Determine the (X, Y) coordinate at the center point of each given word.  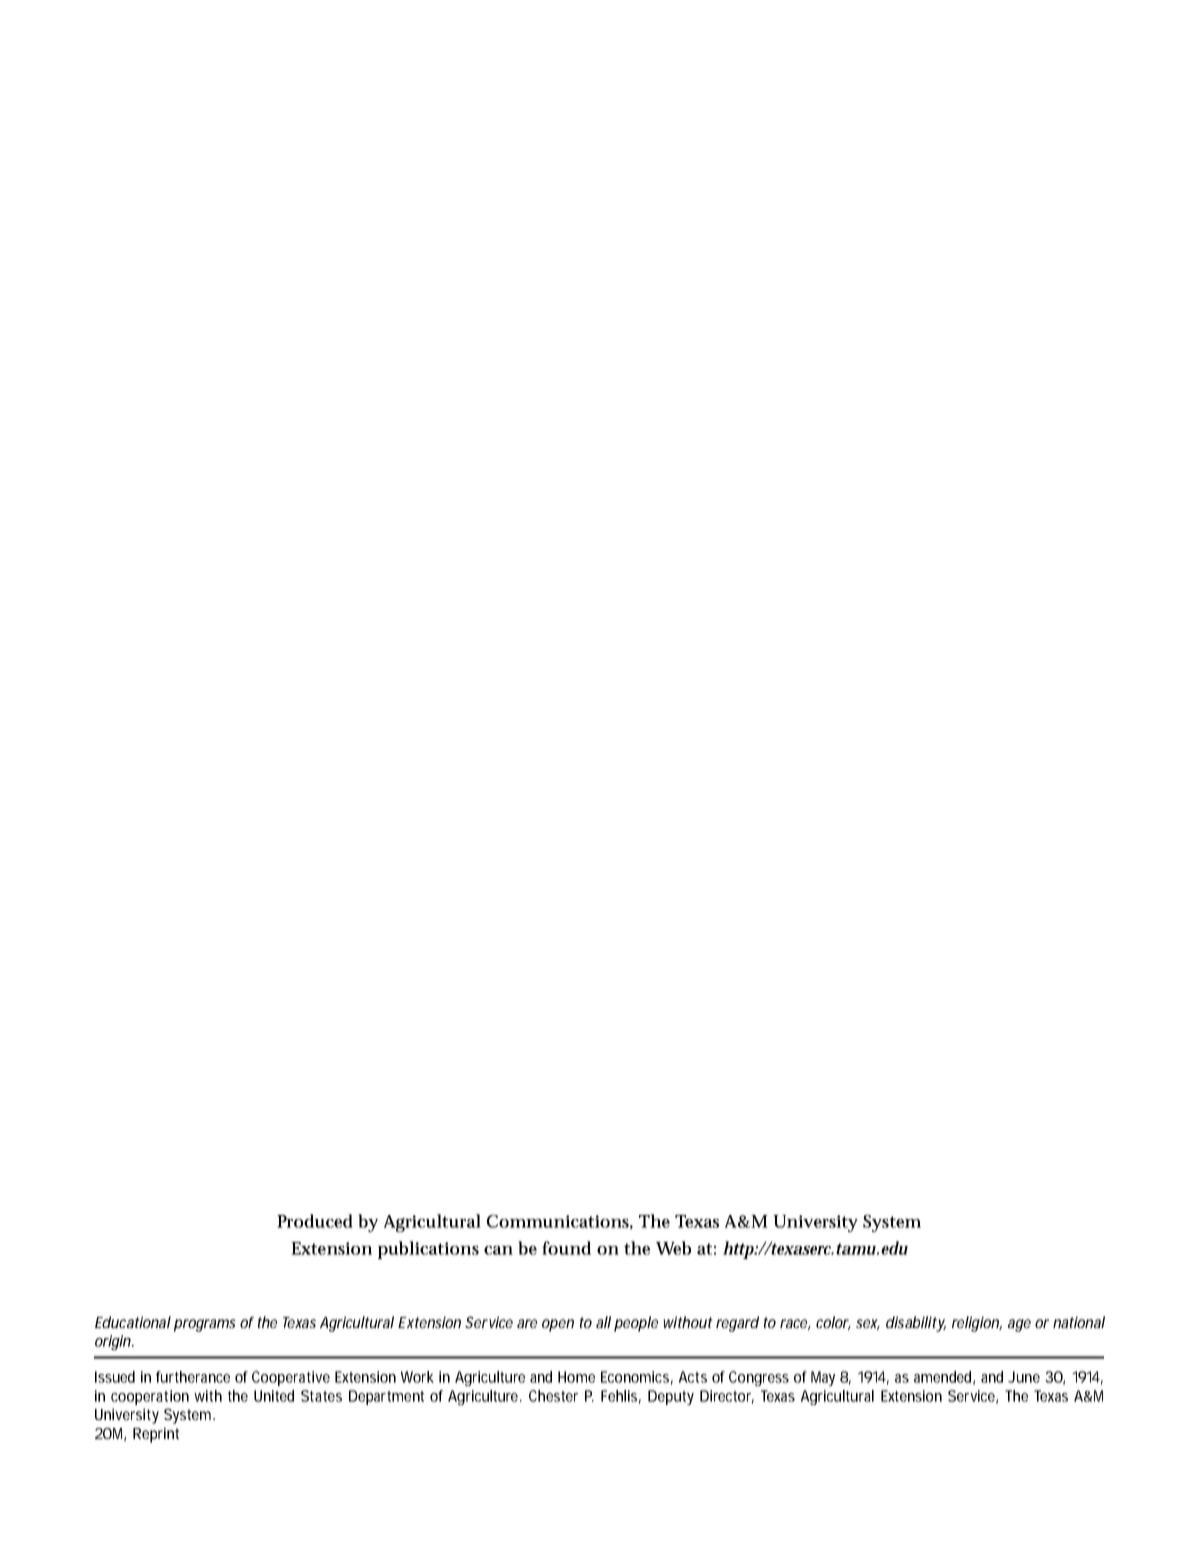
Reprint (156, 1435)
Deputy (671, 1397)
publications (428, 1250)
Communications (560, 1222)
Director (727, 1397)
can (498, 1250)
